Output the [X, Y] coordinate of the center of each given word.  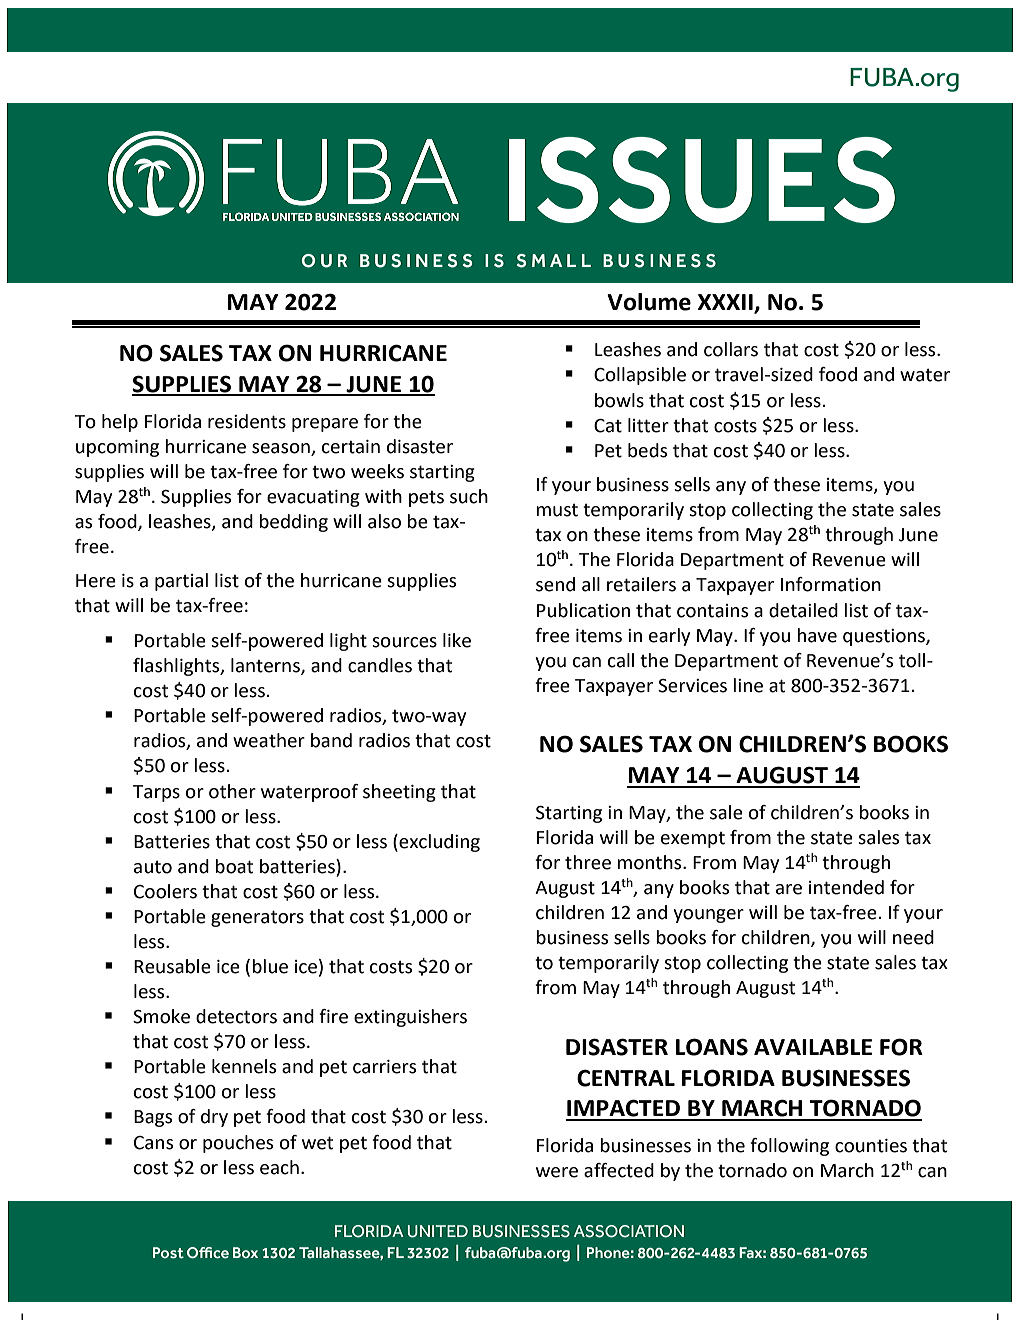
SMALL [554, 261]
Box [245, 1252]
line [748, 685]
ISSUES [702, 180]
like [457, 640]
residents [247, 421]
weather [269, 740]
